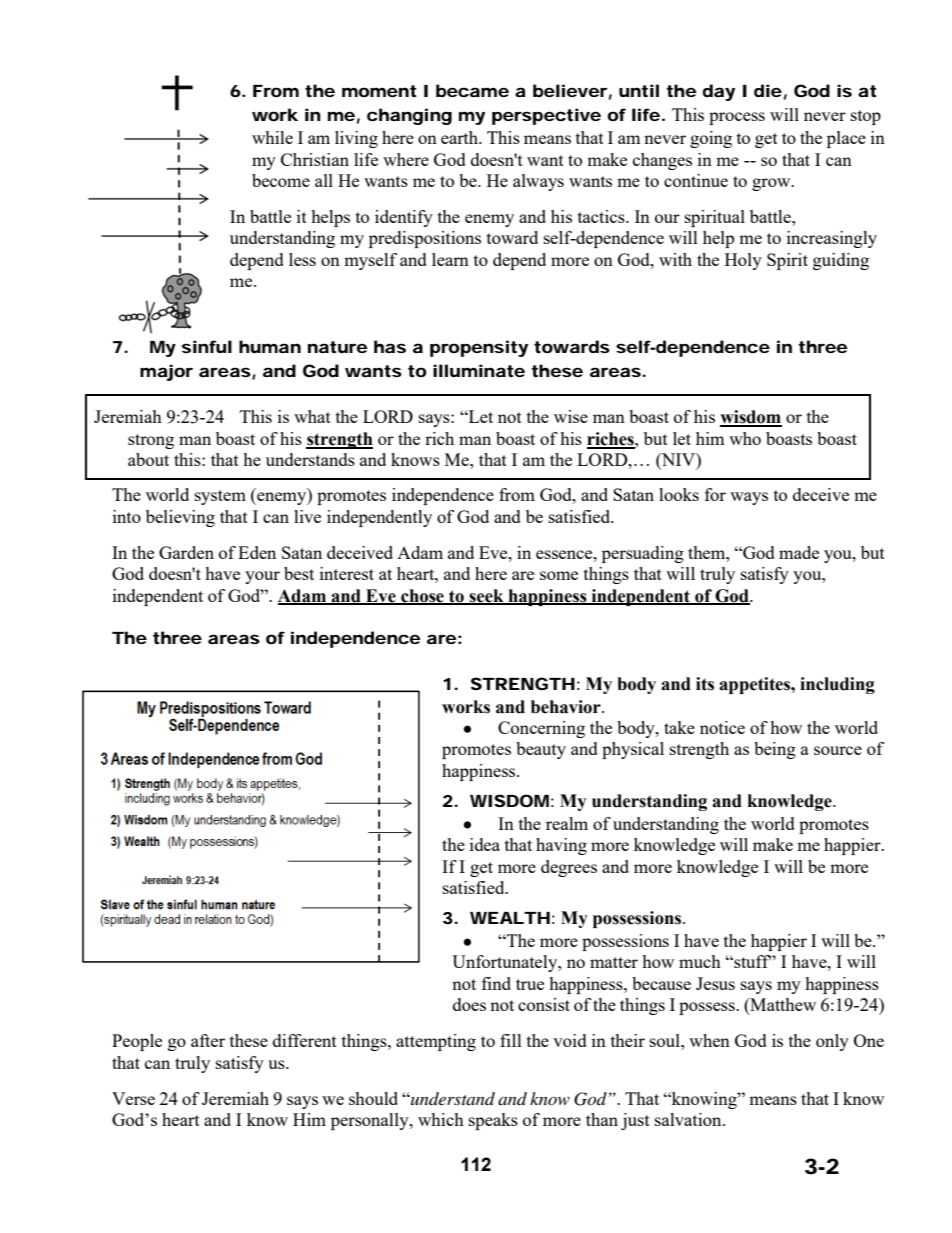  I want to click on process, so click(737, 118).
